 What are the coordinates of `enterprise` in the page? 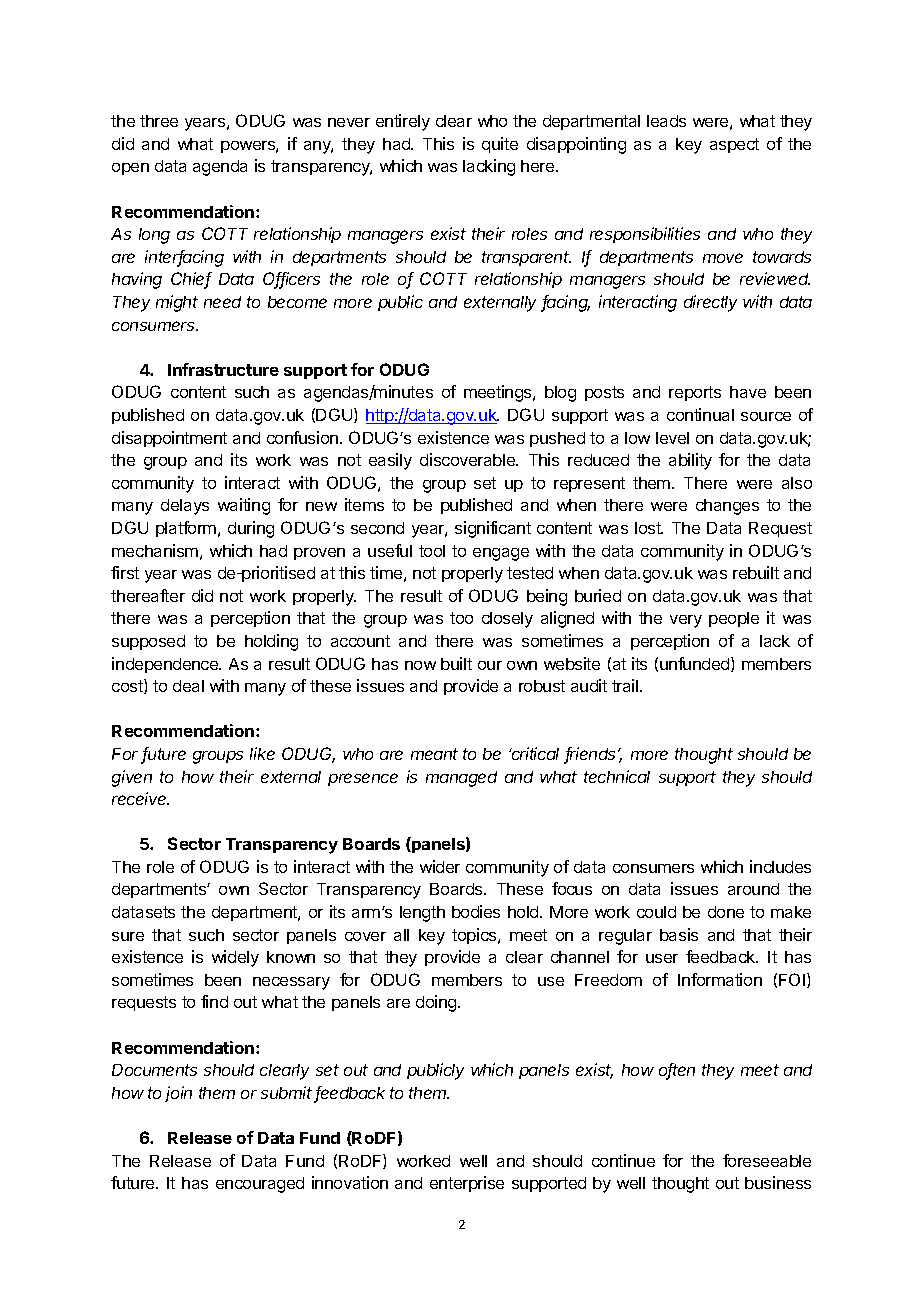 It's located at (467, 1184).
